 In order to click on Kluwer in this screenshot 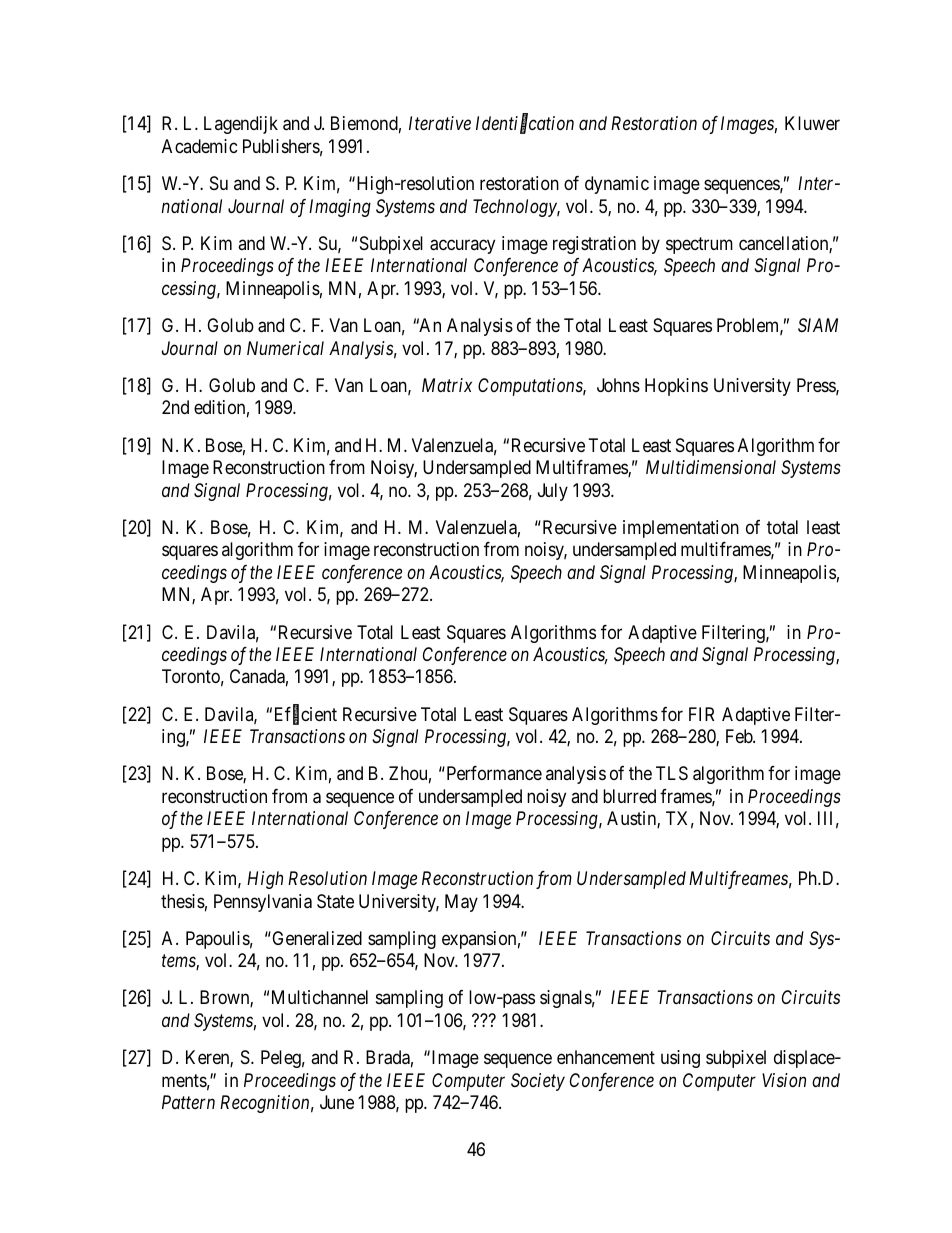, I will do `click(812, 123)`.
